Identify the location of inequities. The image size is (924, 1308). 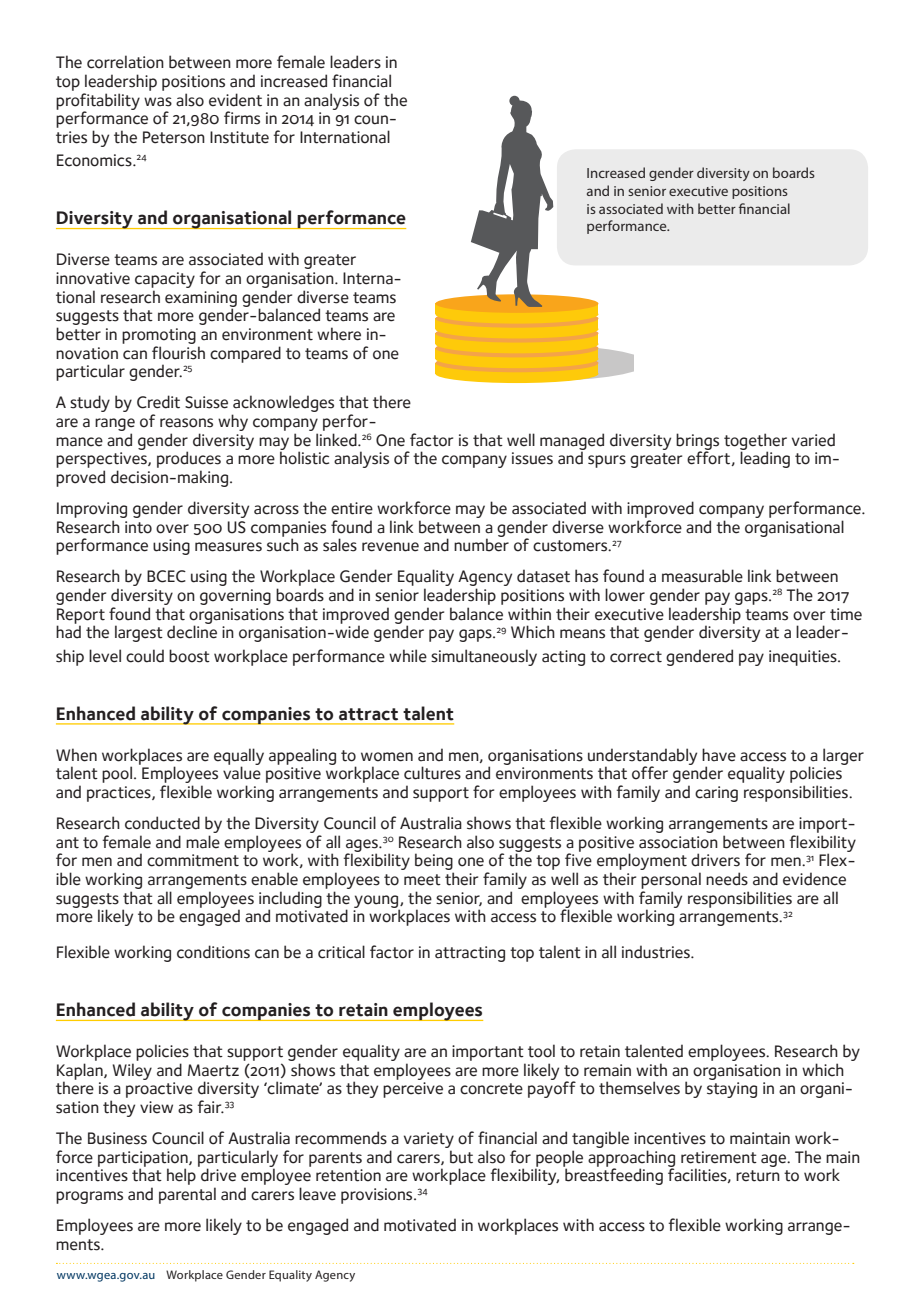
(804, 658).
